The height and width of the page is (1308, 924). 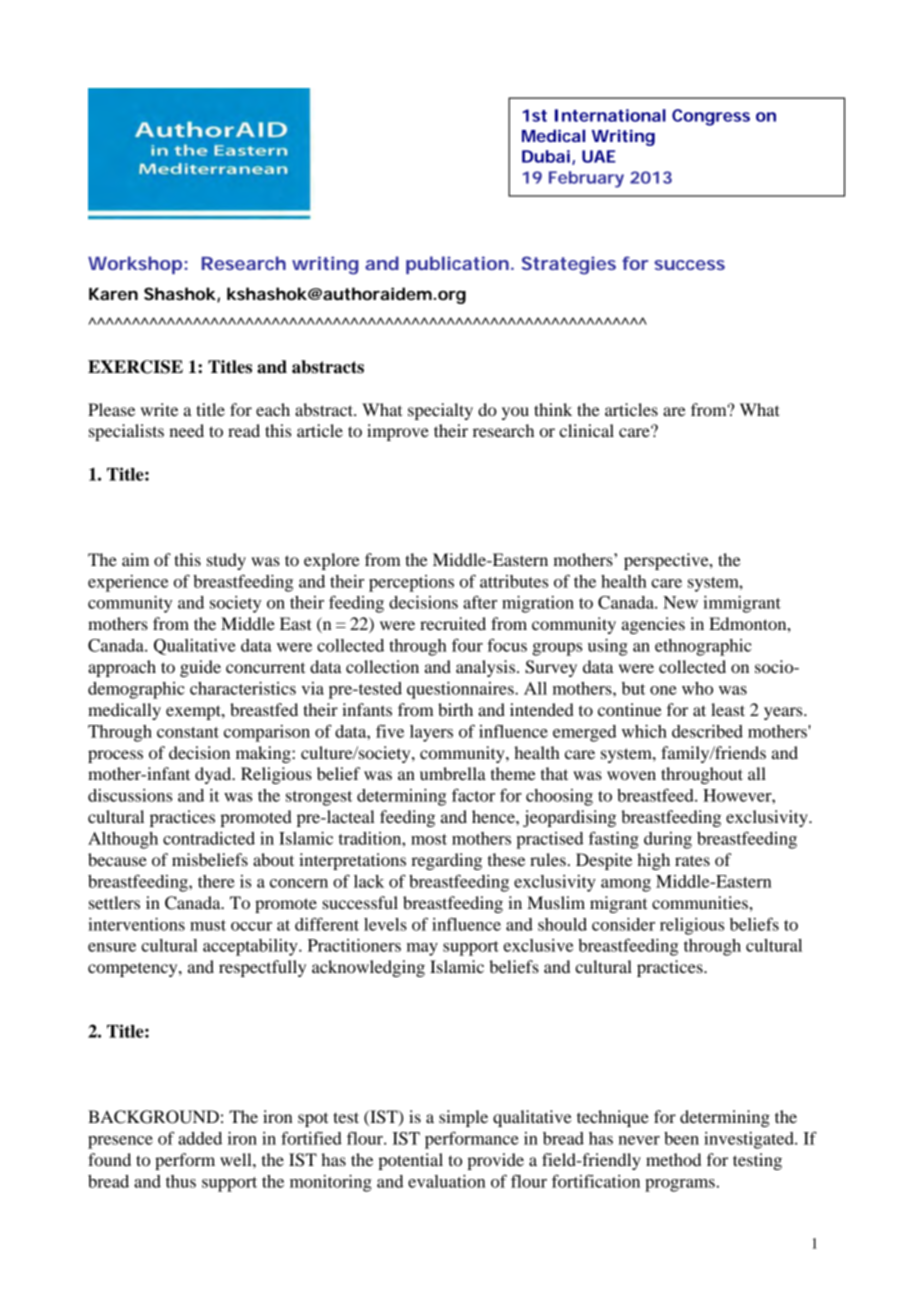 I want to click on evaluation, so click(x=447, y=1181).
